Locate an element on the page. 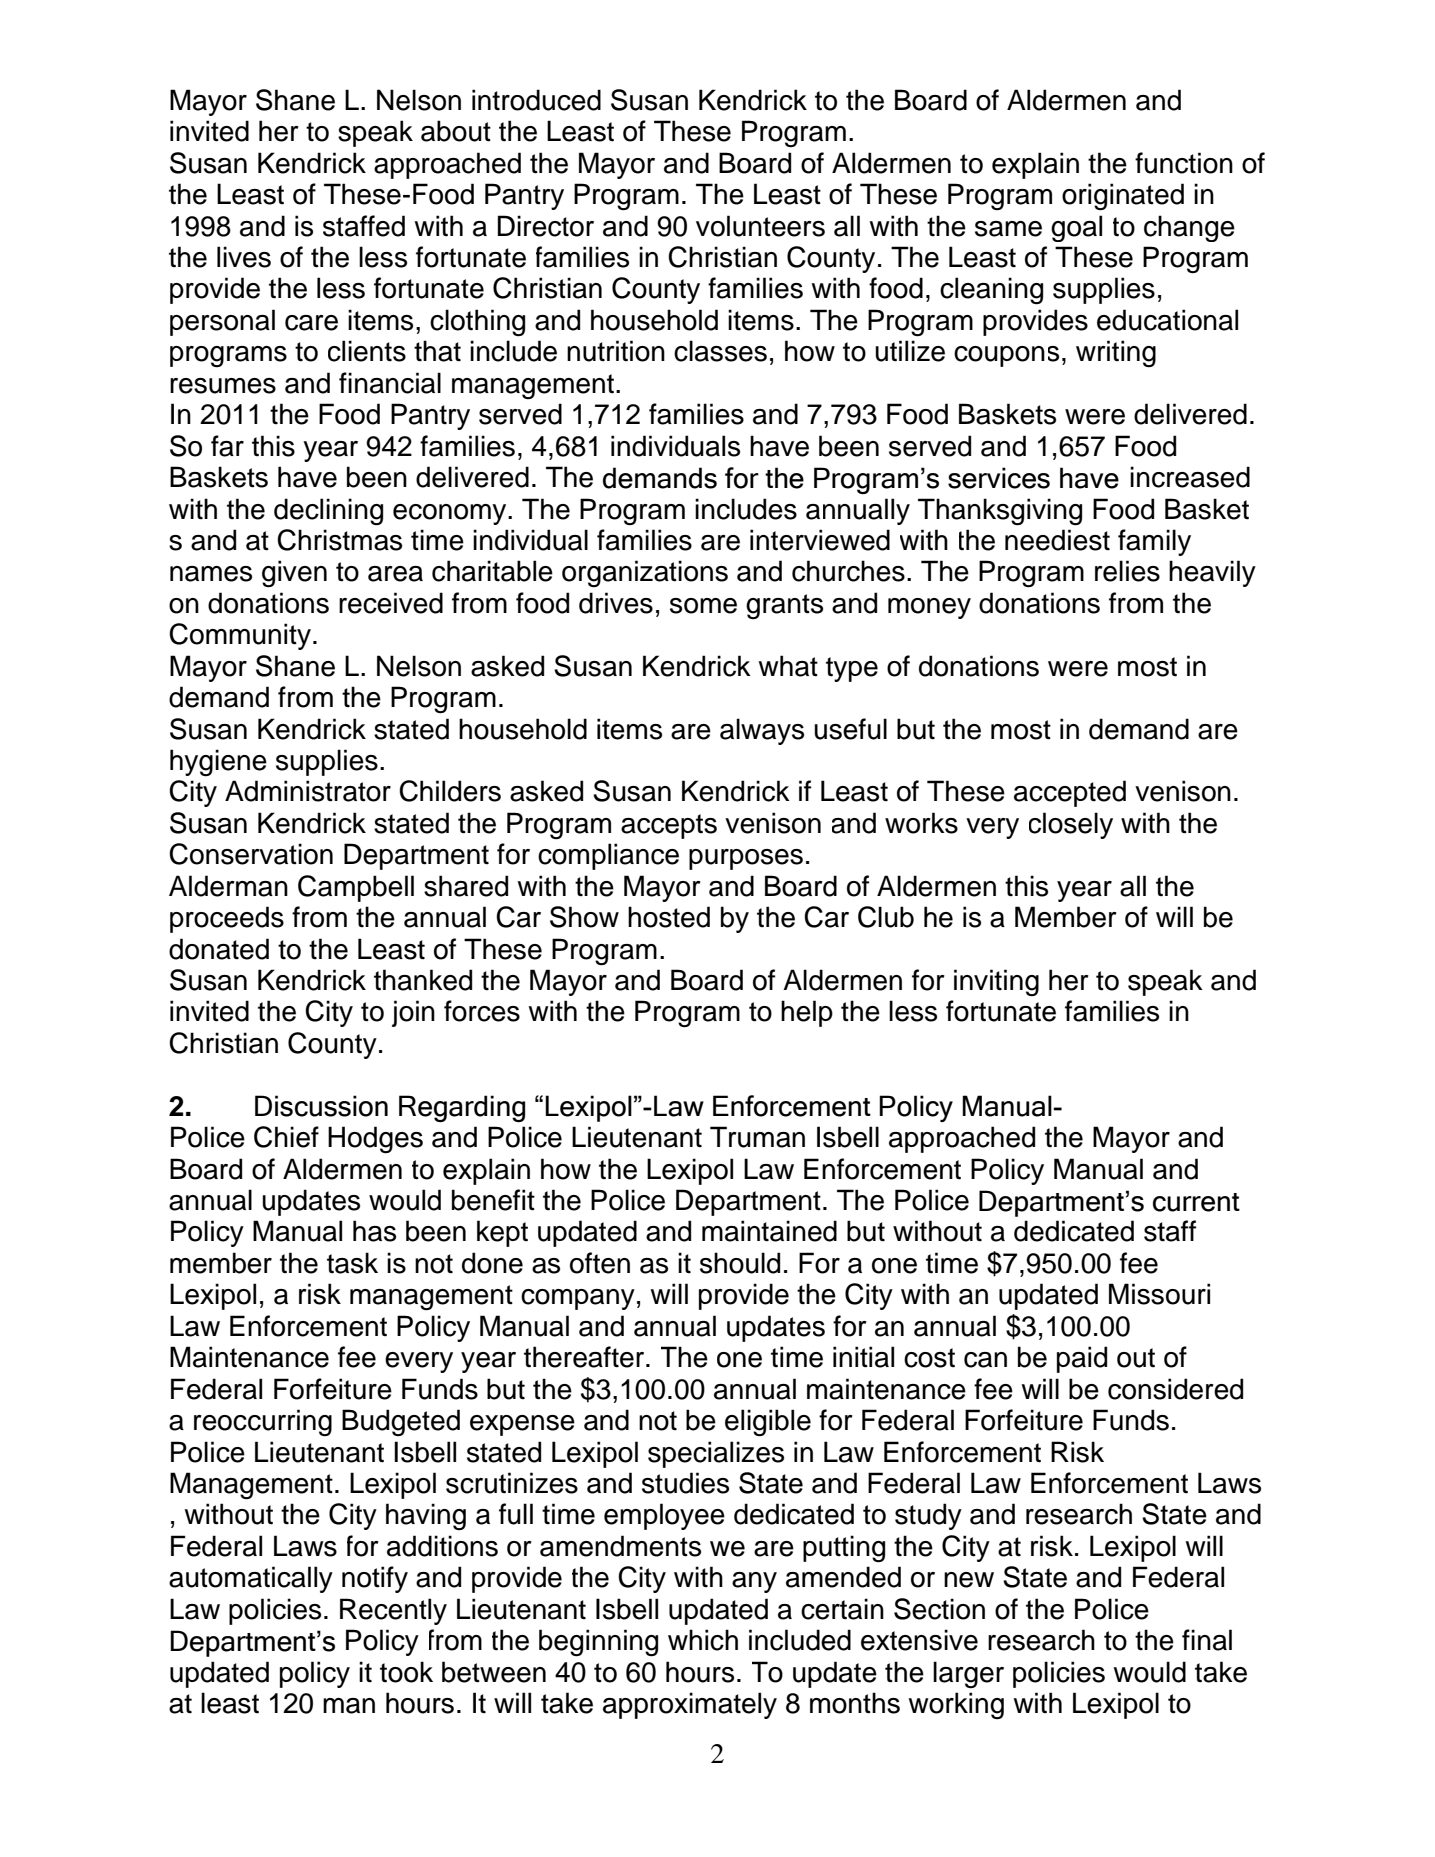 The height and width of the image is (1857, 1435). took is located at coordinates (406, 1672).
